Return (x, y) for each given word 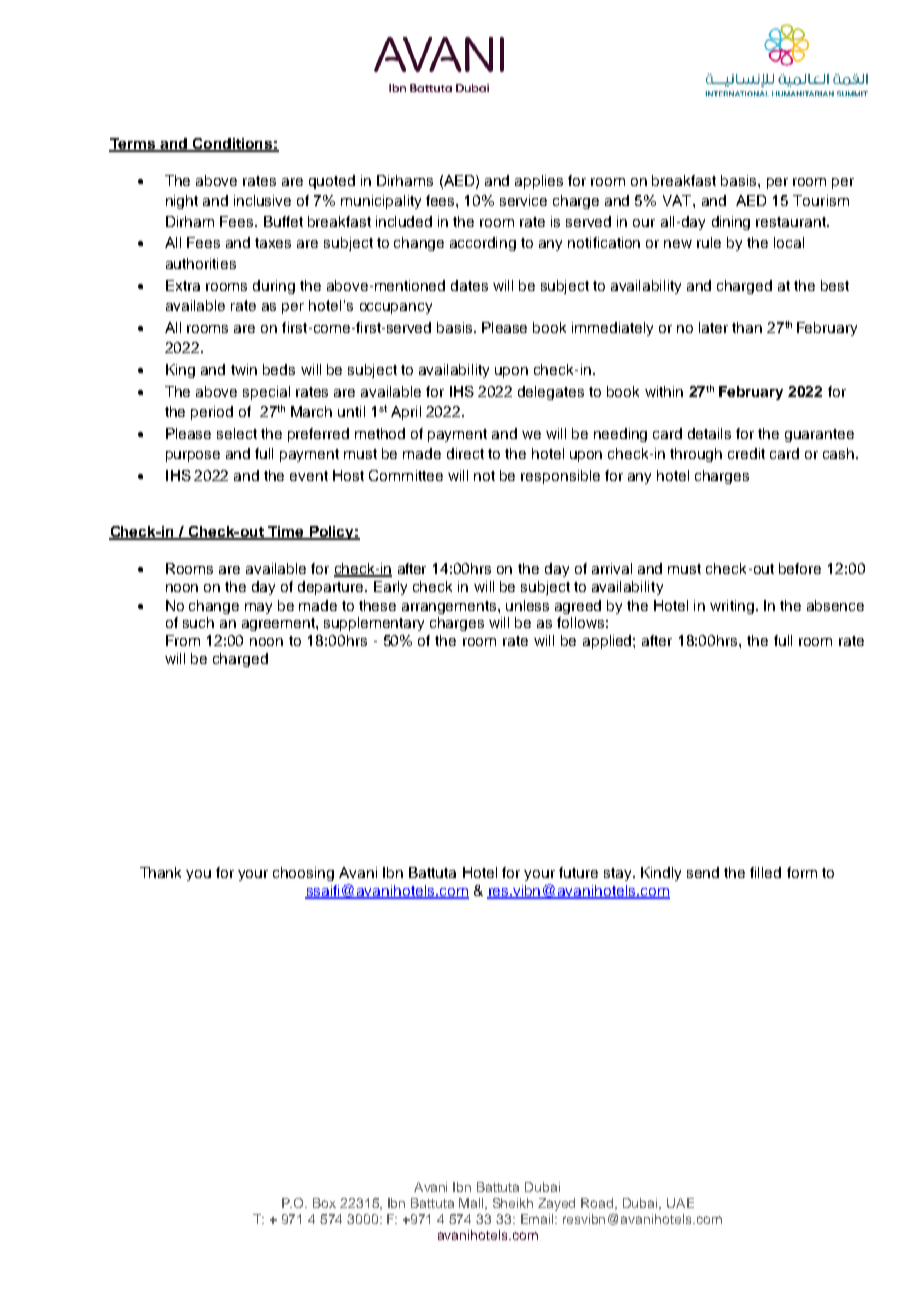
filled (765, 872)
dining (731, 223)
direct (465, 453)
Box (324, 1203)
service (523, 200)
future (578, 872)
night (182, 202)
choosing (303, 874)
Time (286, 533)
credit (746, 453)
